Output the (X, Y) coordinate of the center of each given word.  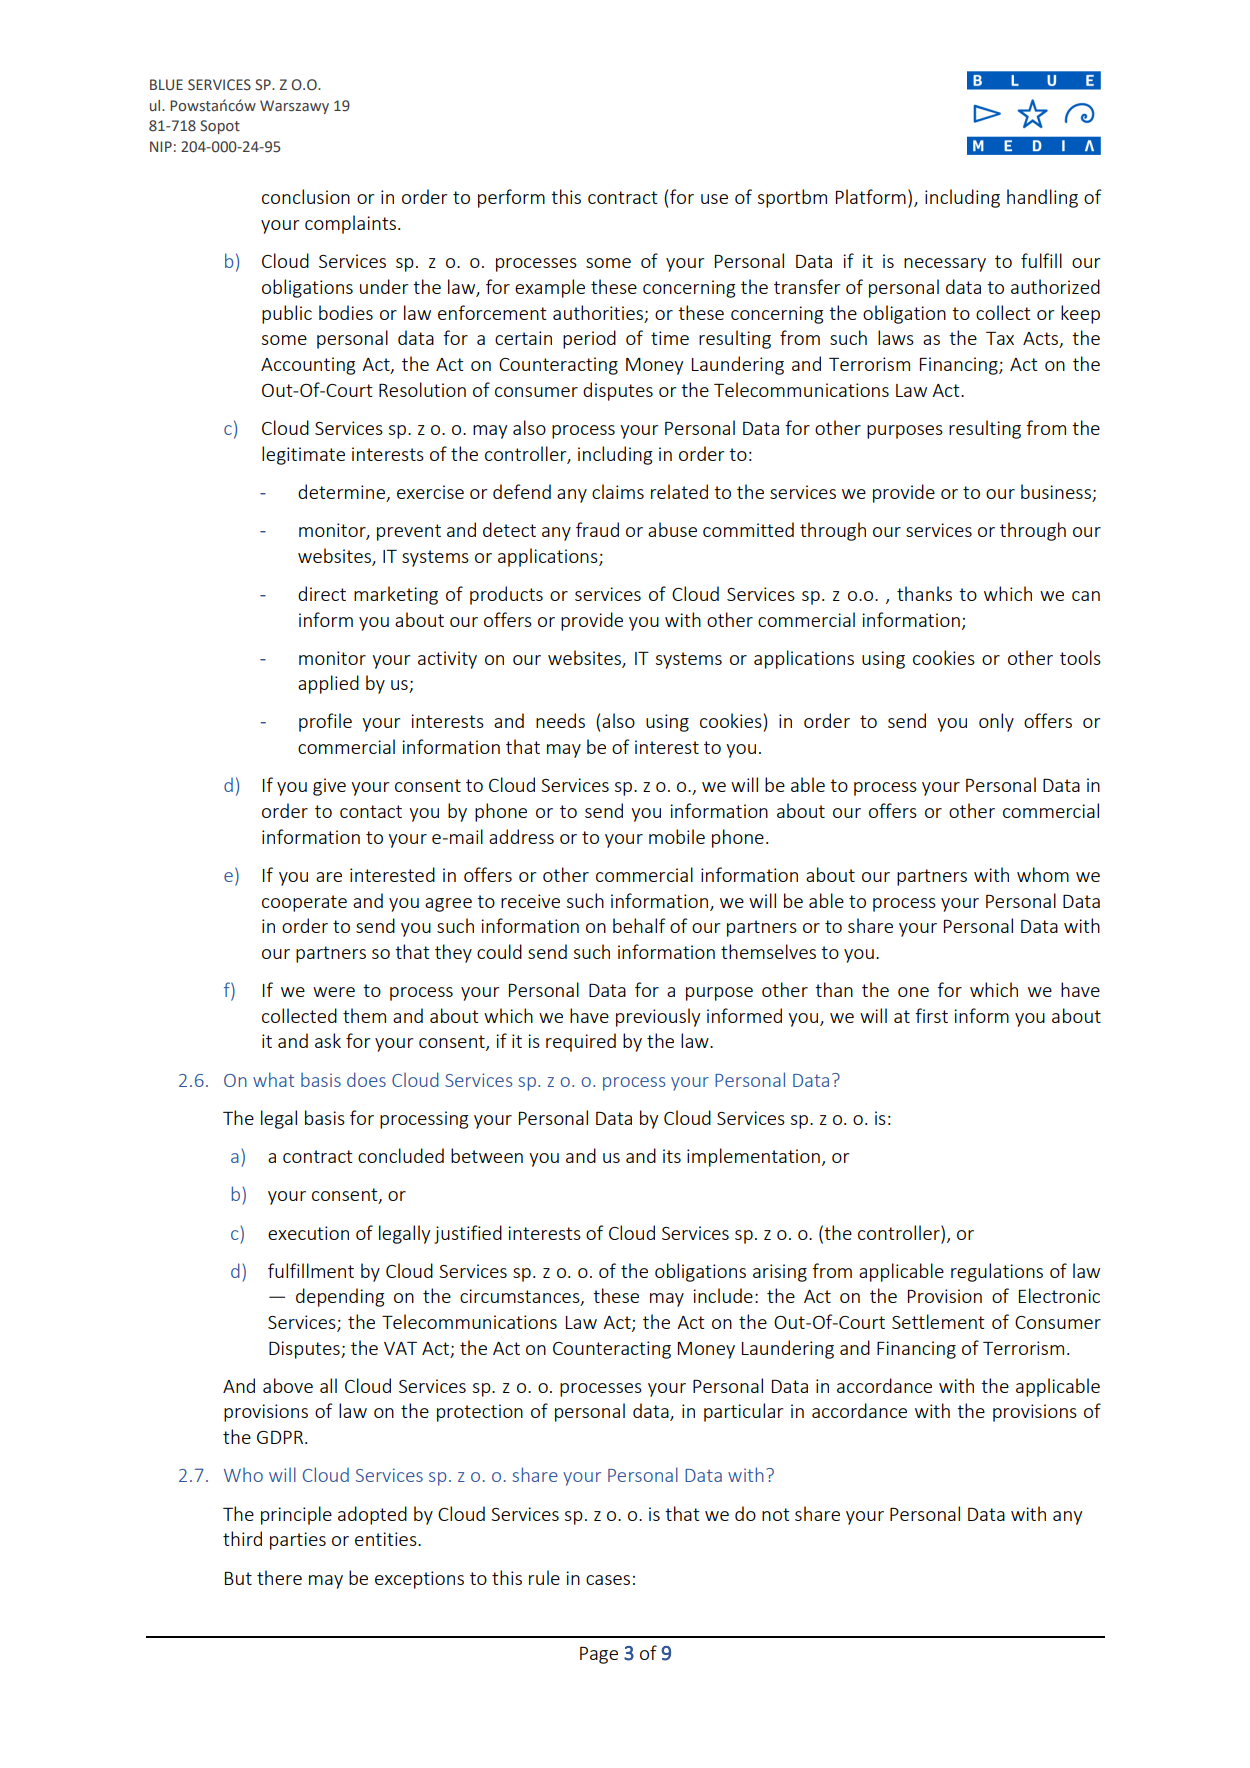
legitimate (303, 455)
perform (511, 198)
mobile (677, 836)
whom (1043, 874)
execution (308, 1233)
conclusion (306, 196)
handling (1042, 198)
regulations (997, 1272)
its (672, 1156)
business (1056, 491)
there (279, 1577)
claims (618, 491)
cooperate (304, 903)
